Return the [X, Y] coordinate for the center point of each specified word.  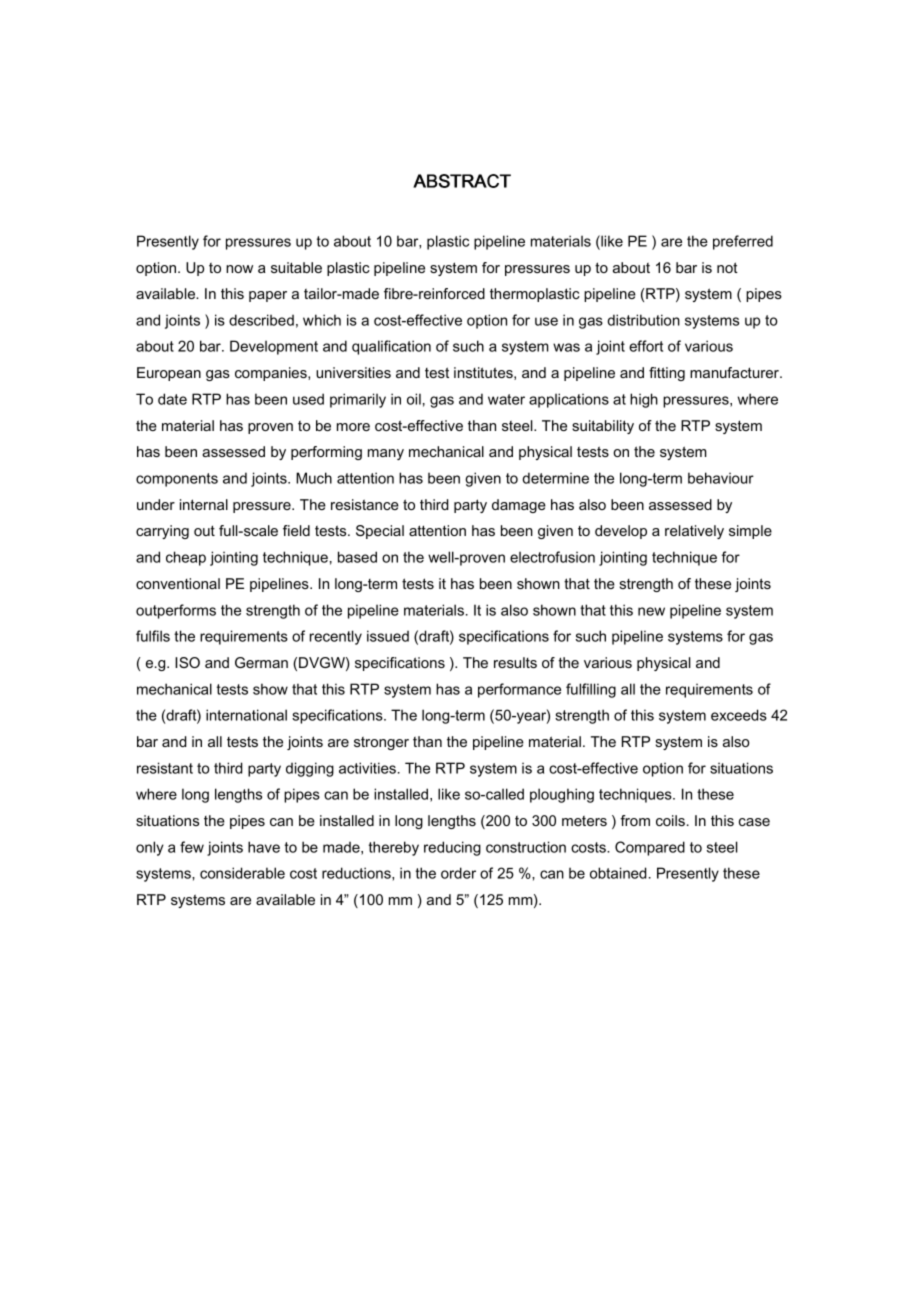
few [192, 847]
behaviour [721, 478]
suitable [296, 267]
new [651, 611]
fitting [667, 374]
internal [204, 504]
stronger [381, 743]
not [727, 267]
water [506, 399]
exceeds [739, 715]
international [246, 715]
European [169, 374]
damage [519, 506]
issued [388, 636]
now [239, 269]
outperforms [176, 611]
